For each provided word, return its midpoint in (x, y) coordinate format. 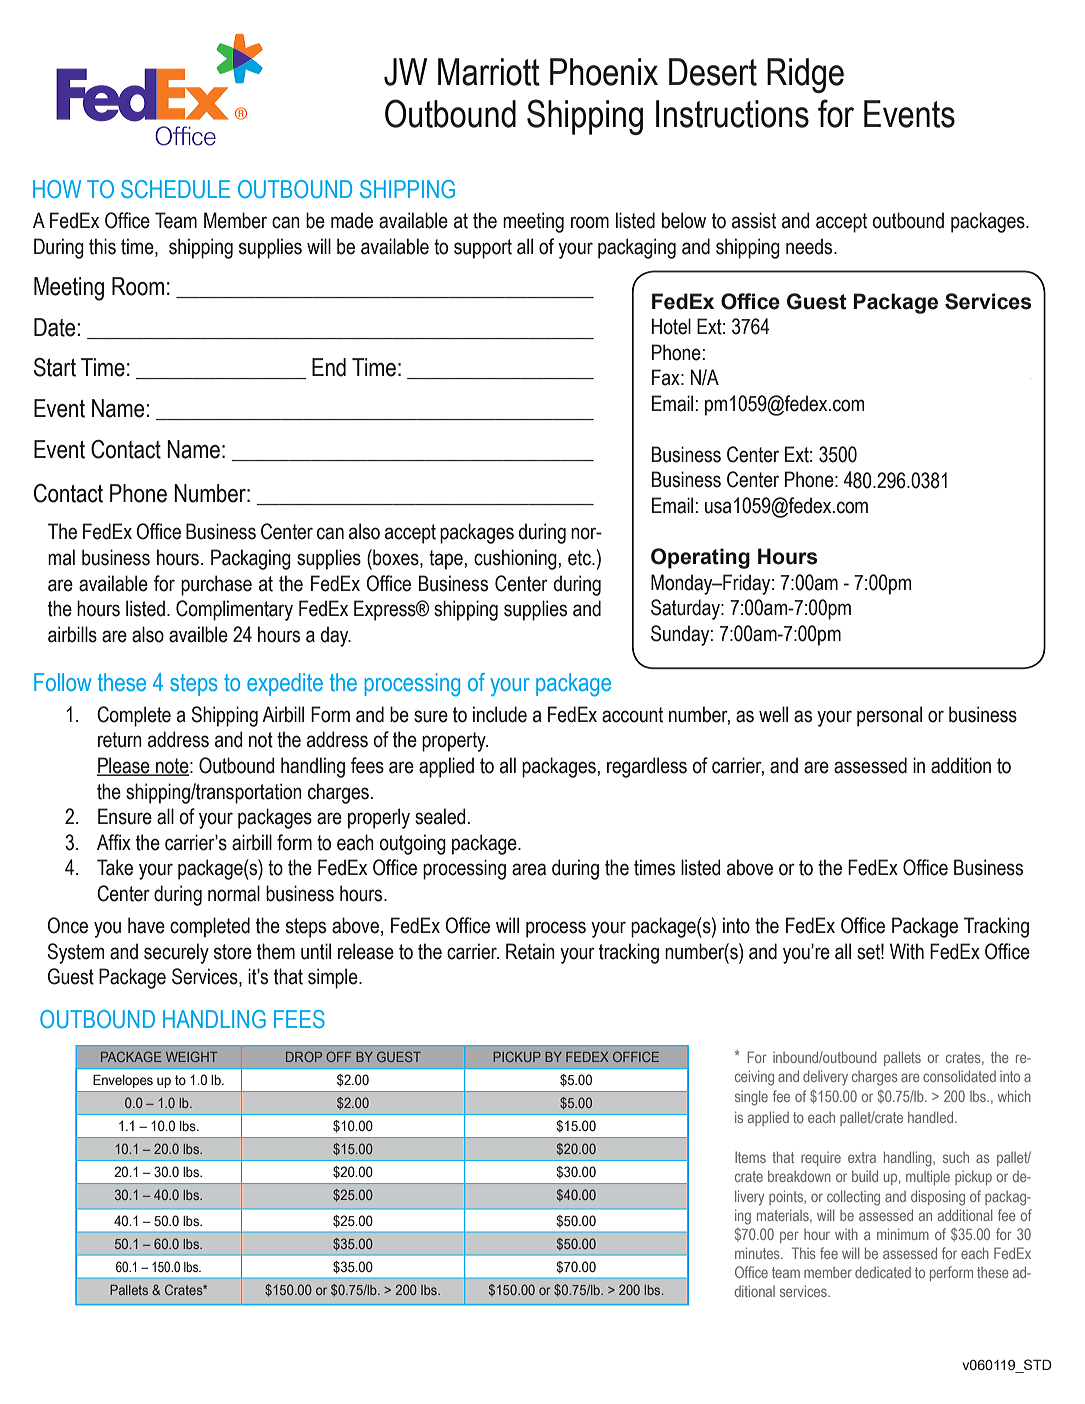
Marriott (489, 72)
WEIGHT (192, 1056)
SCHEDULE (175, 189)
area (529, 869)
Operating (700, 558)
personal (889, 716)
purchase (216, 585)
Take (115, 867)
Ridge (805, 75)
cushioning (515, 559)
